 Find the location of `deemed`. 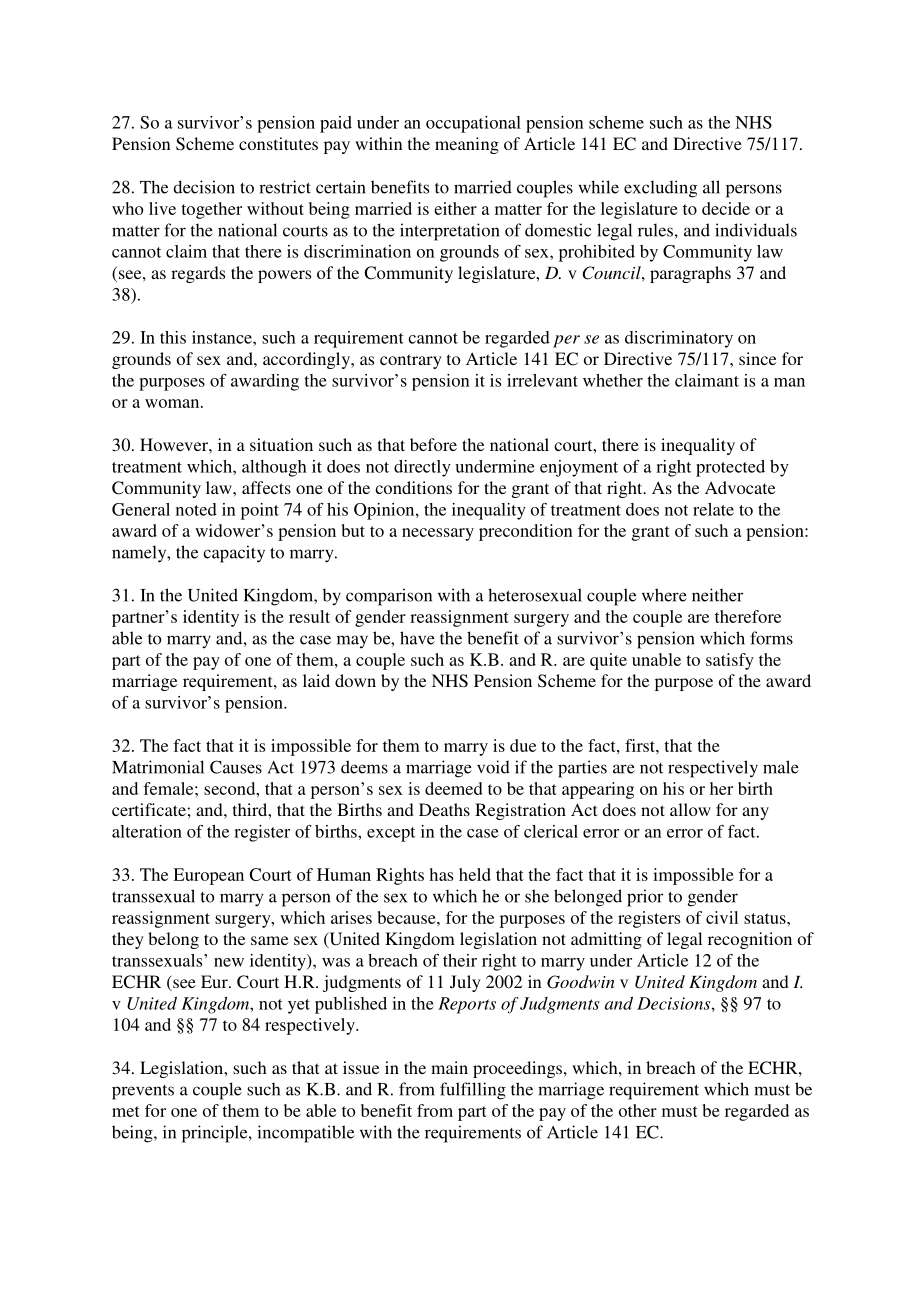

deemed is located at coordinates (454, 788).
